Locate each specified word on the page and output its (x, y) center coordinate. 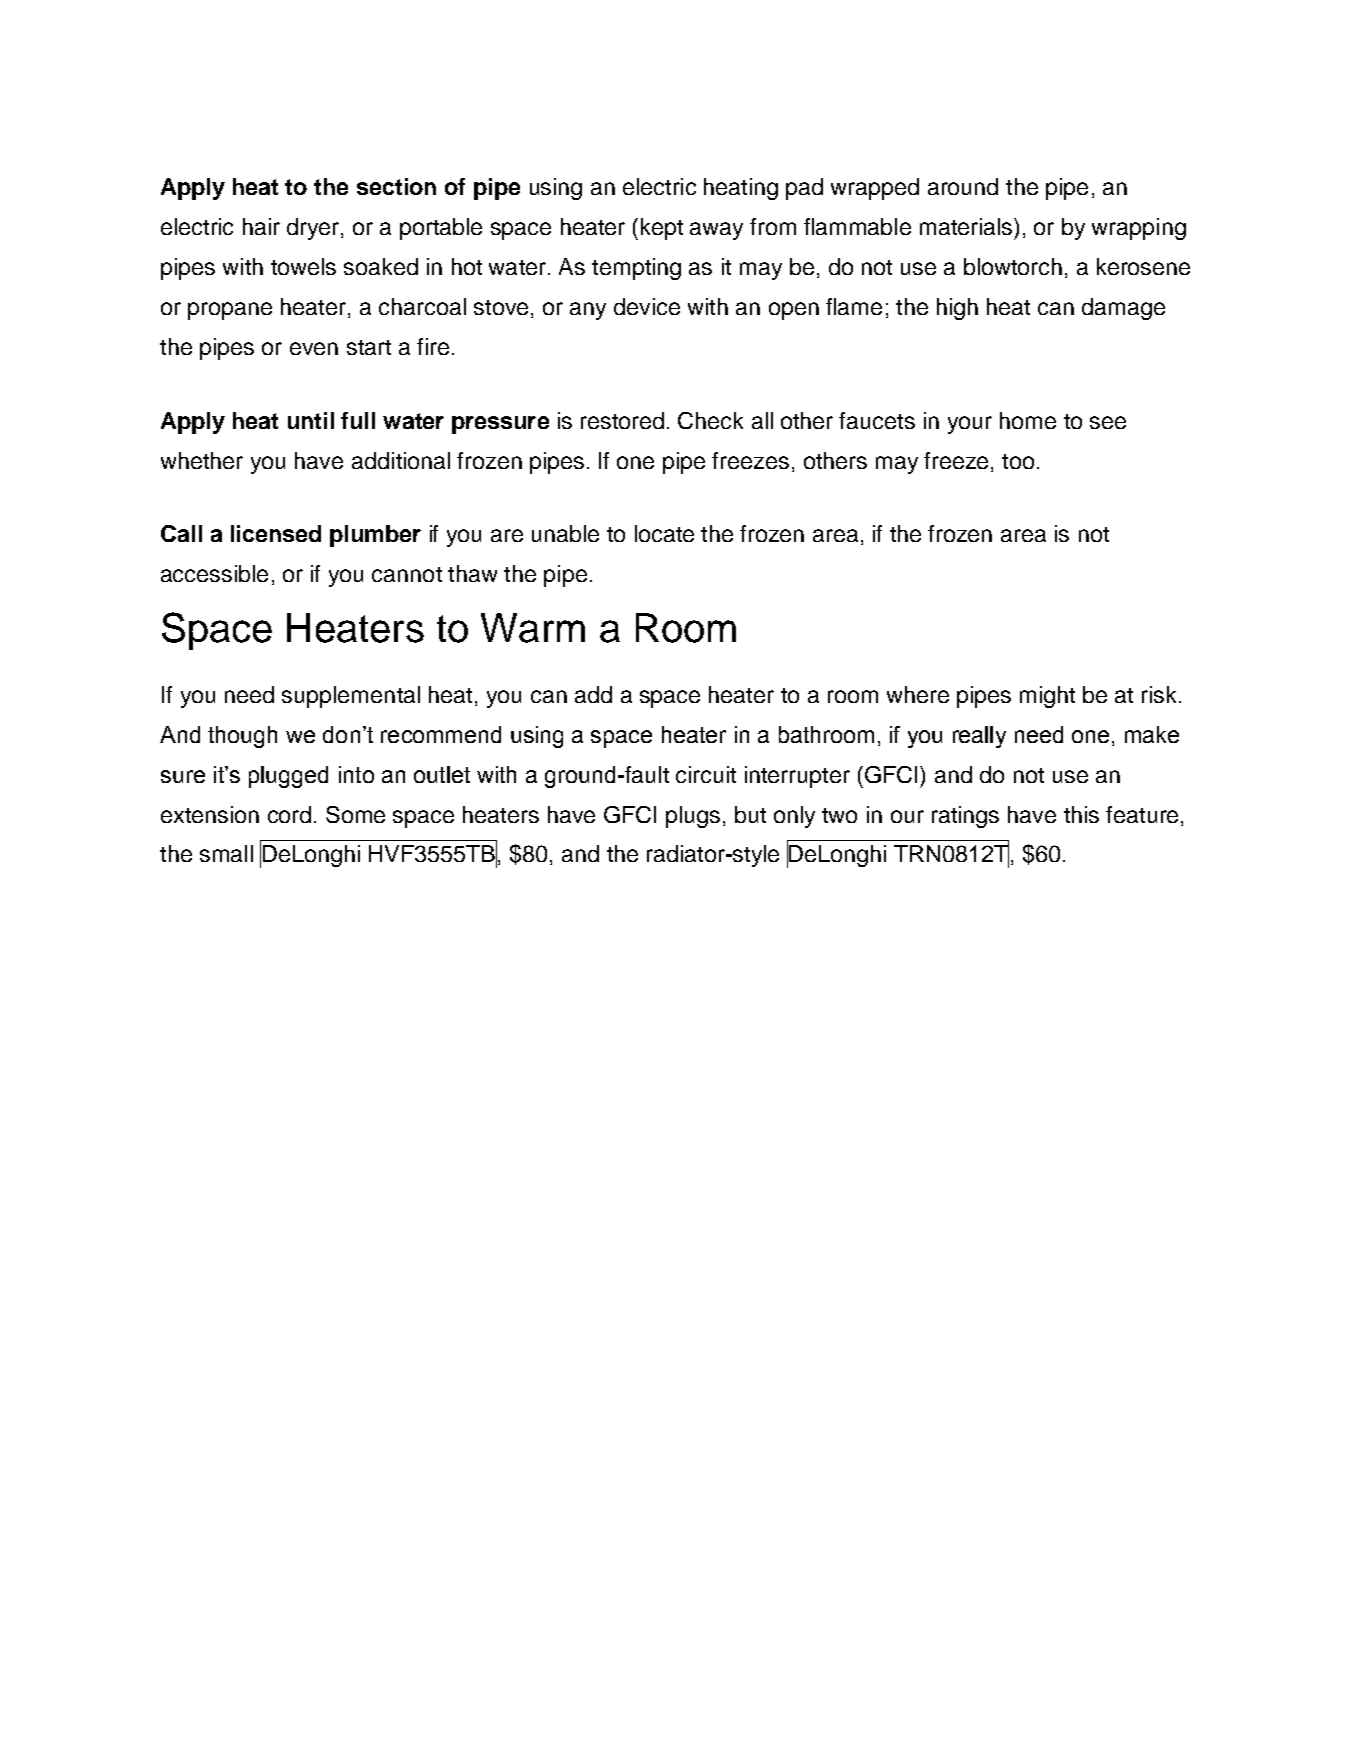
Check (710, 420)
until (311, 420)
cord (289, 814)
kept (662, 229)
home (1028, 420)
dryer (314, 229)
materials (966, 226)
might (1047, 697)
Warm (533, 628)
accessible (214, 573)
